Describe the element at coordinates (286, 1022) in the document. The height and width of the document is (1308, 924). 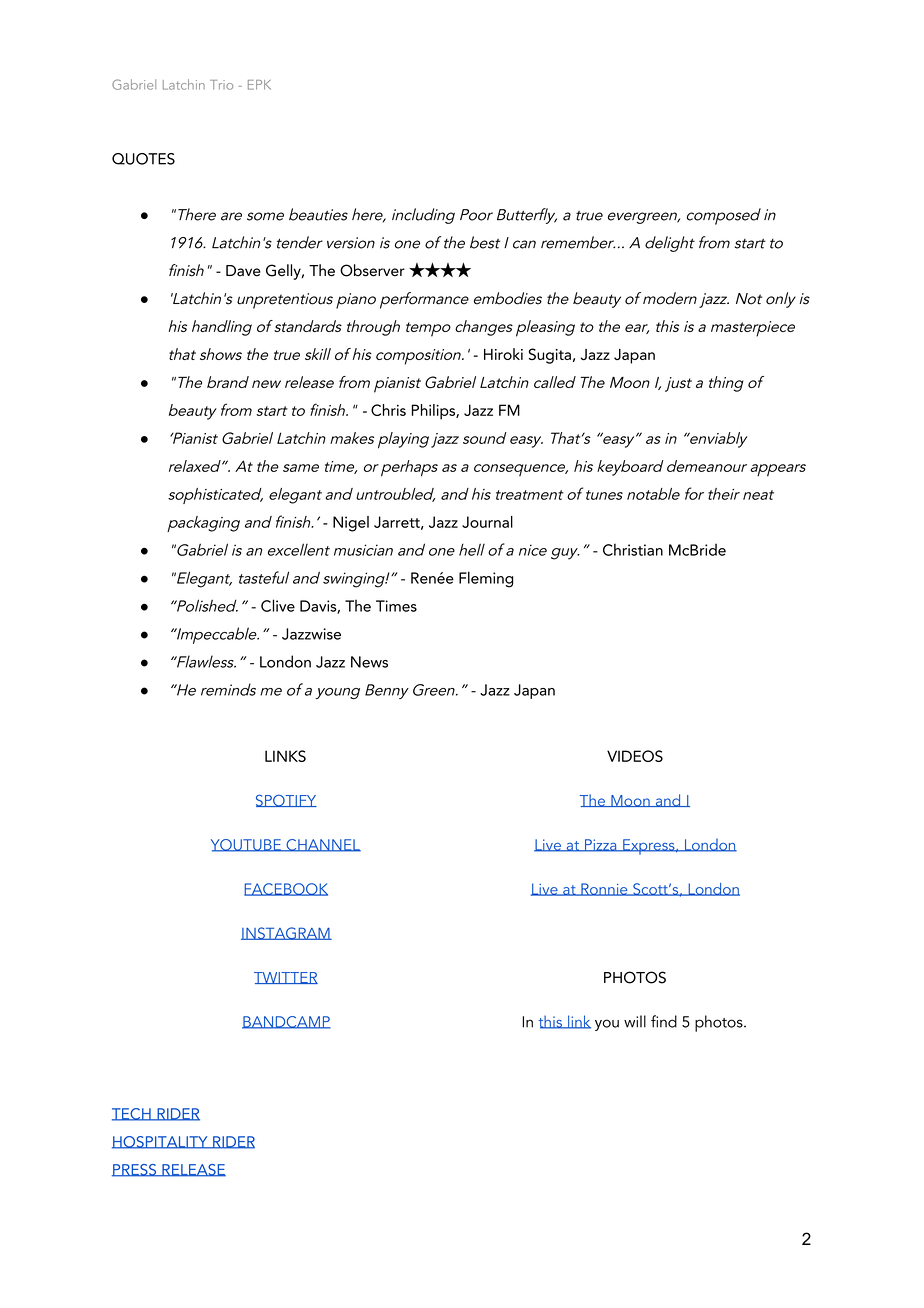
I see `BANDCAMP` at that location.
